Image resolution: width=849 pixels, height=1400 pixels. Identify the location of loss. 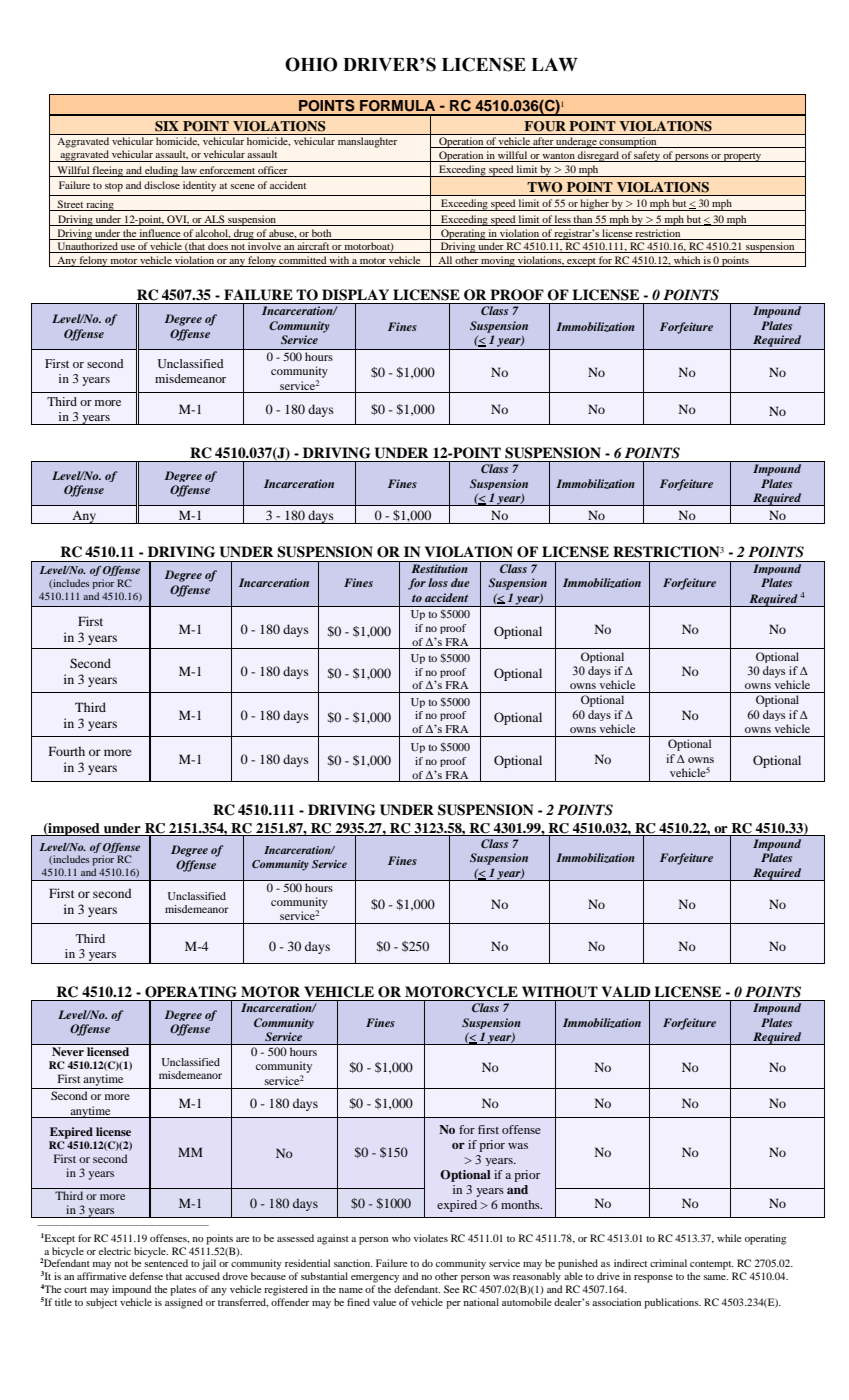
(438, 582).
